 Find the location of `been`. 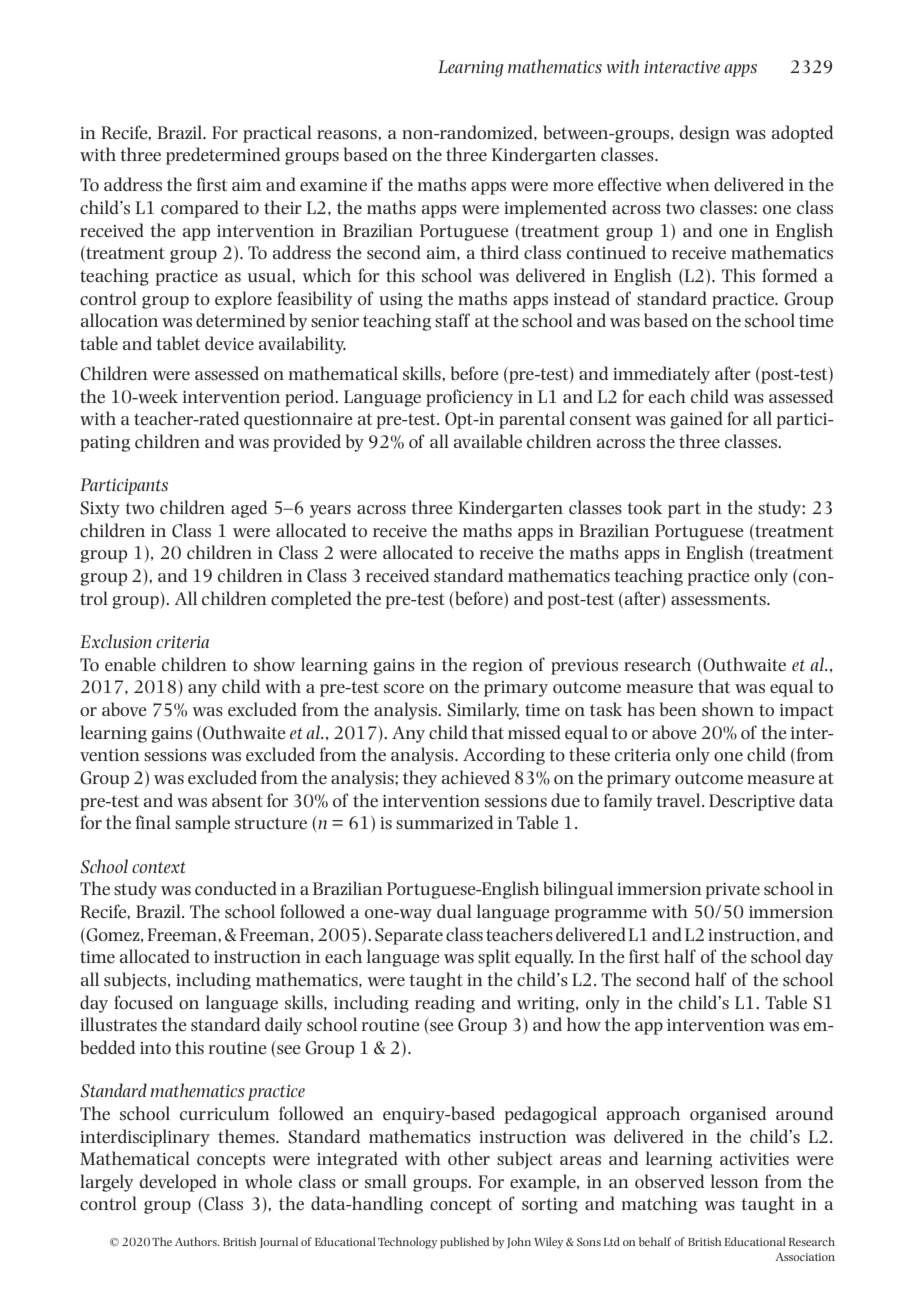

been is located at coordinates (678, 709).
